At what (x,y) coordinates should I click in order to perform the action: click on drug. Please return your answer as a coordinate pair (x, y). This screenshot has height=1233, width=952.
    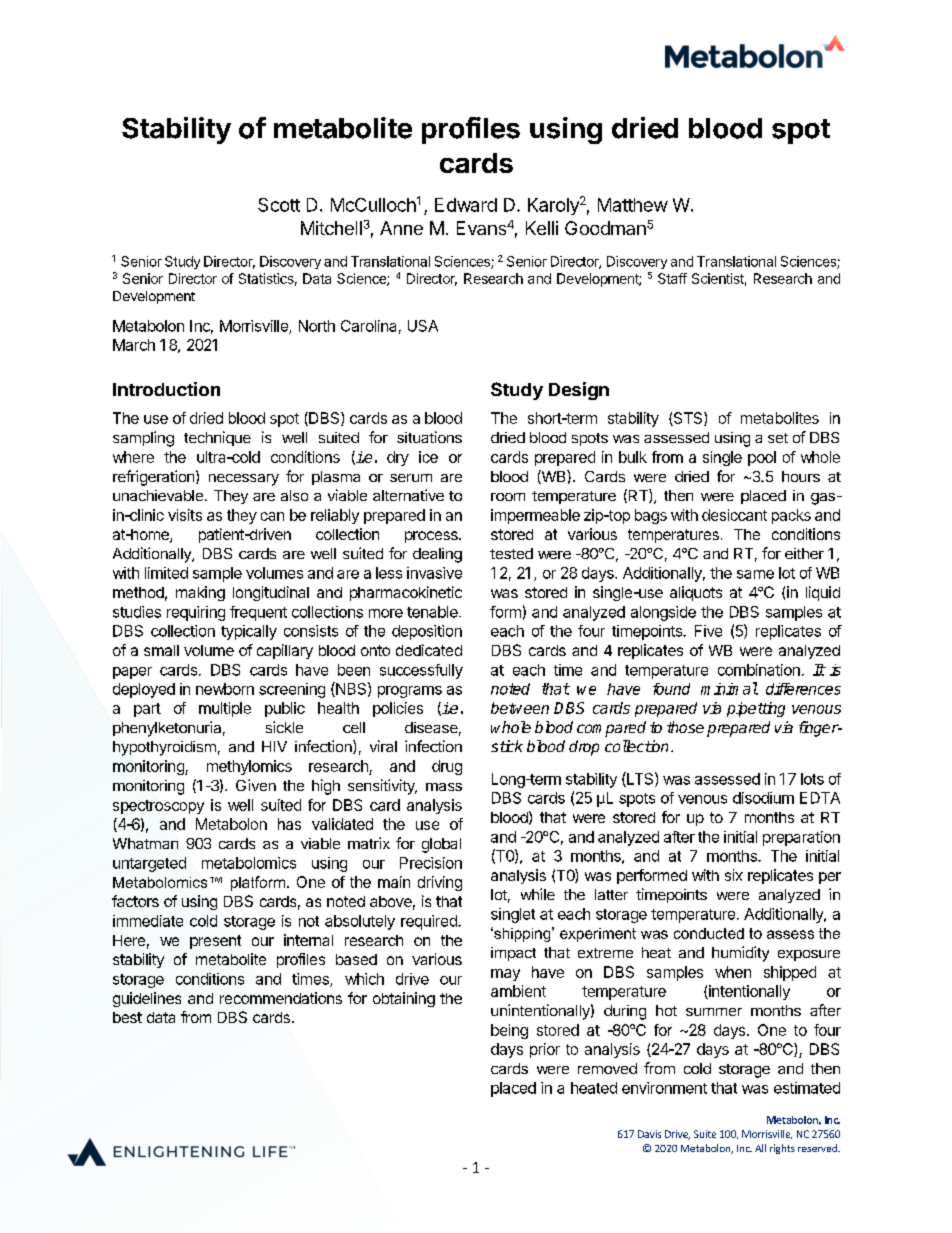
    Looking at the image, I should click on (447, 767).
